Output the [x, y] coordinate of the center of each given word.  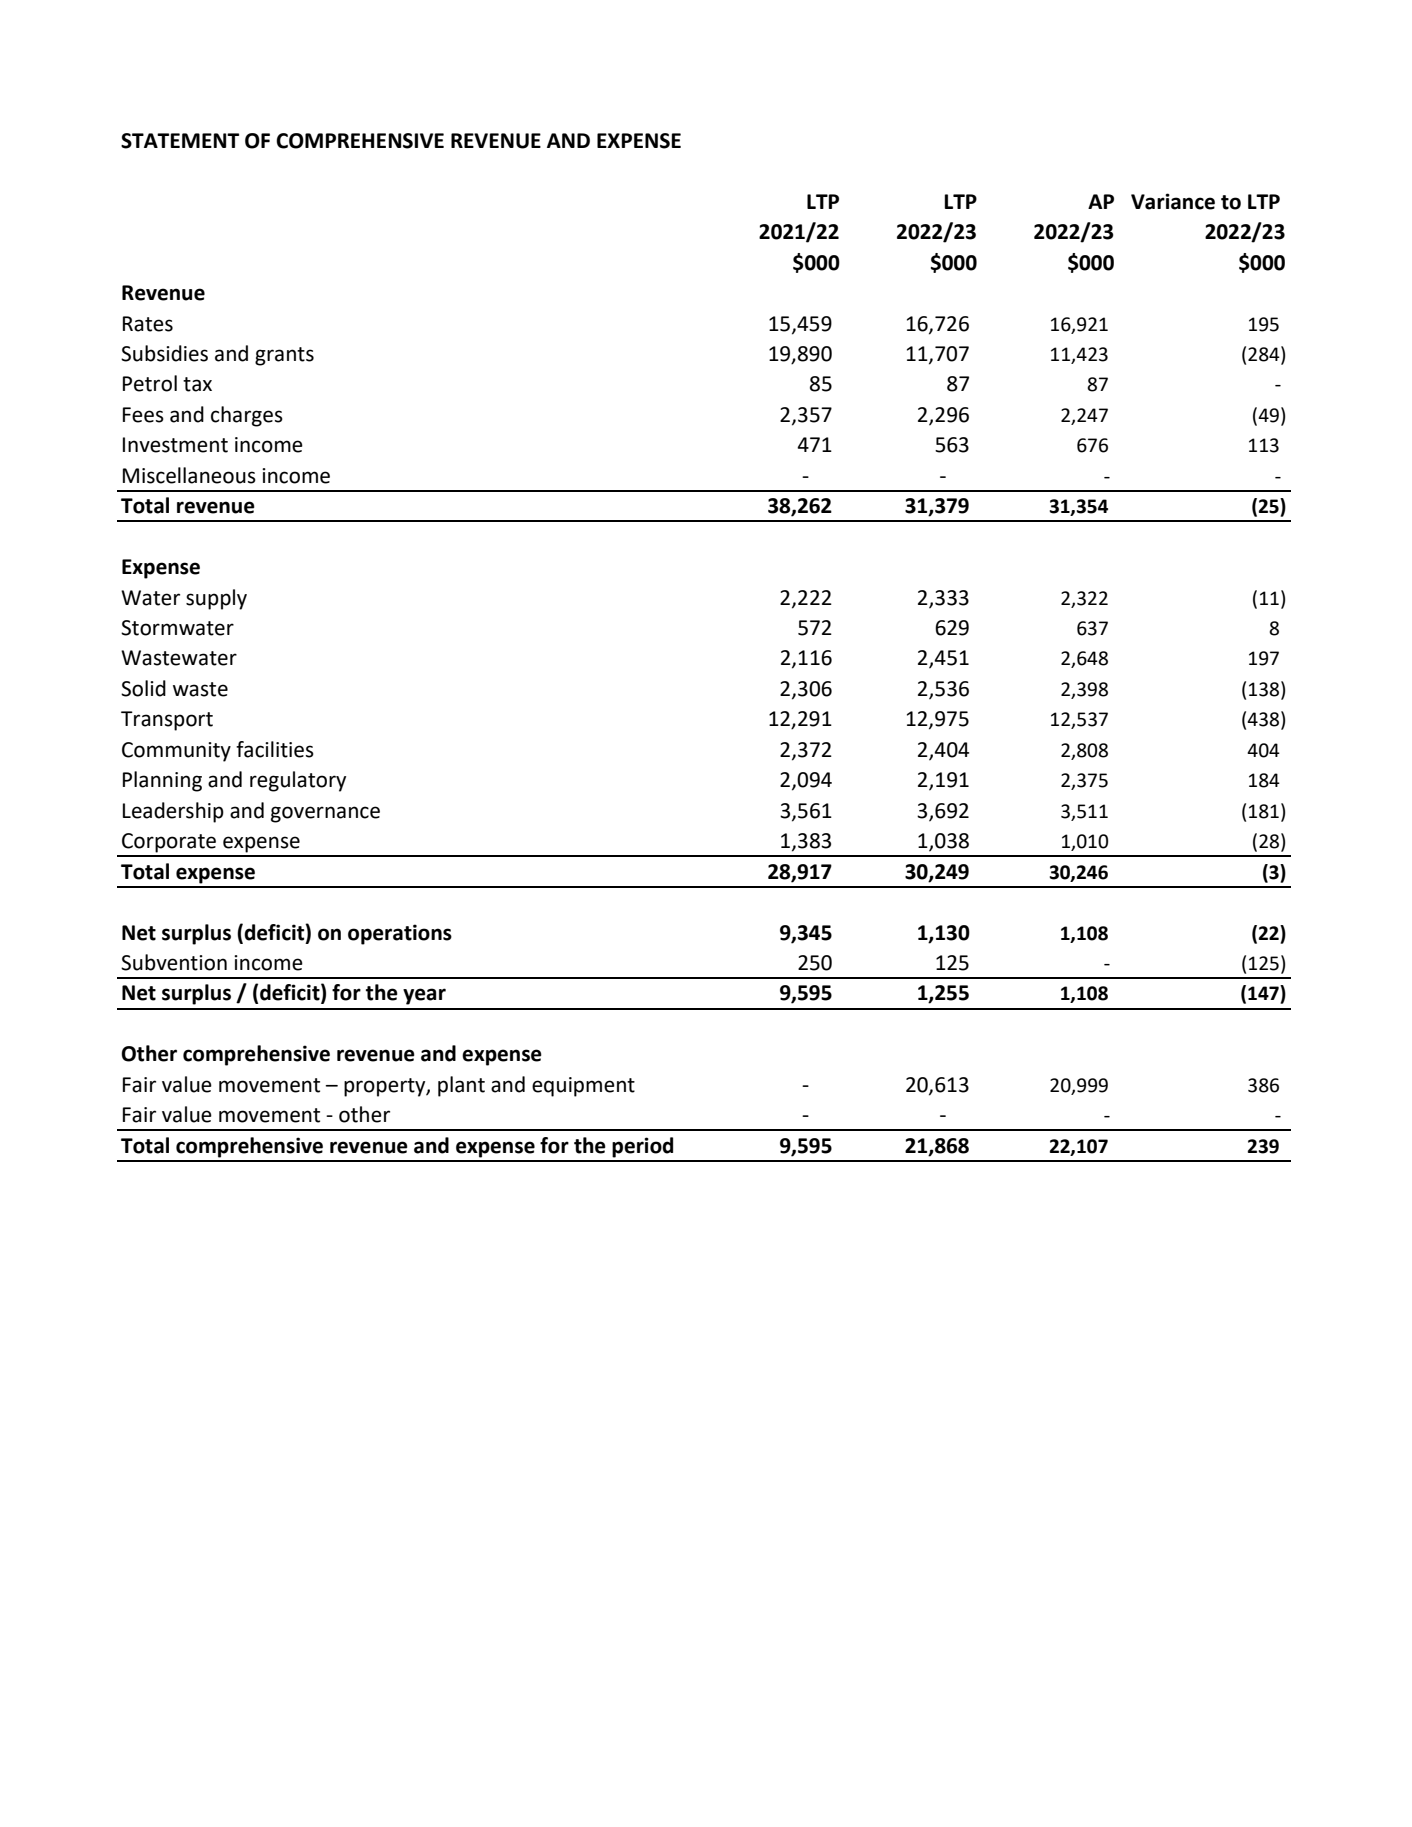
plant [461, 1086]
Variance [1173, 201]
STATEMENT [180, 141]
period [642, 1147]
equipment [583, 1087]
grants [284, 356]
